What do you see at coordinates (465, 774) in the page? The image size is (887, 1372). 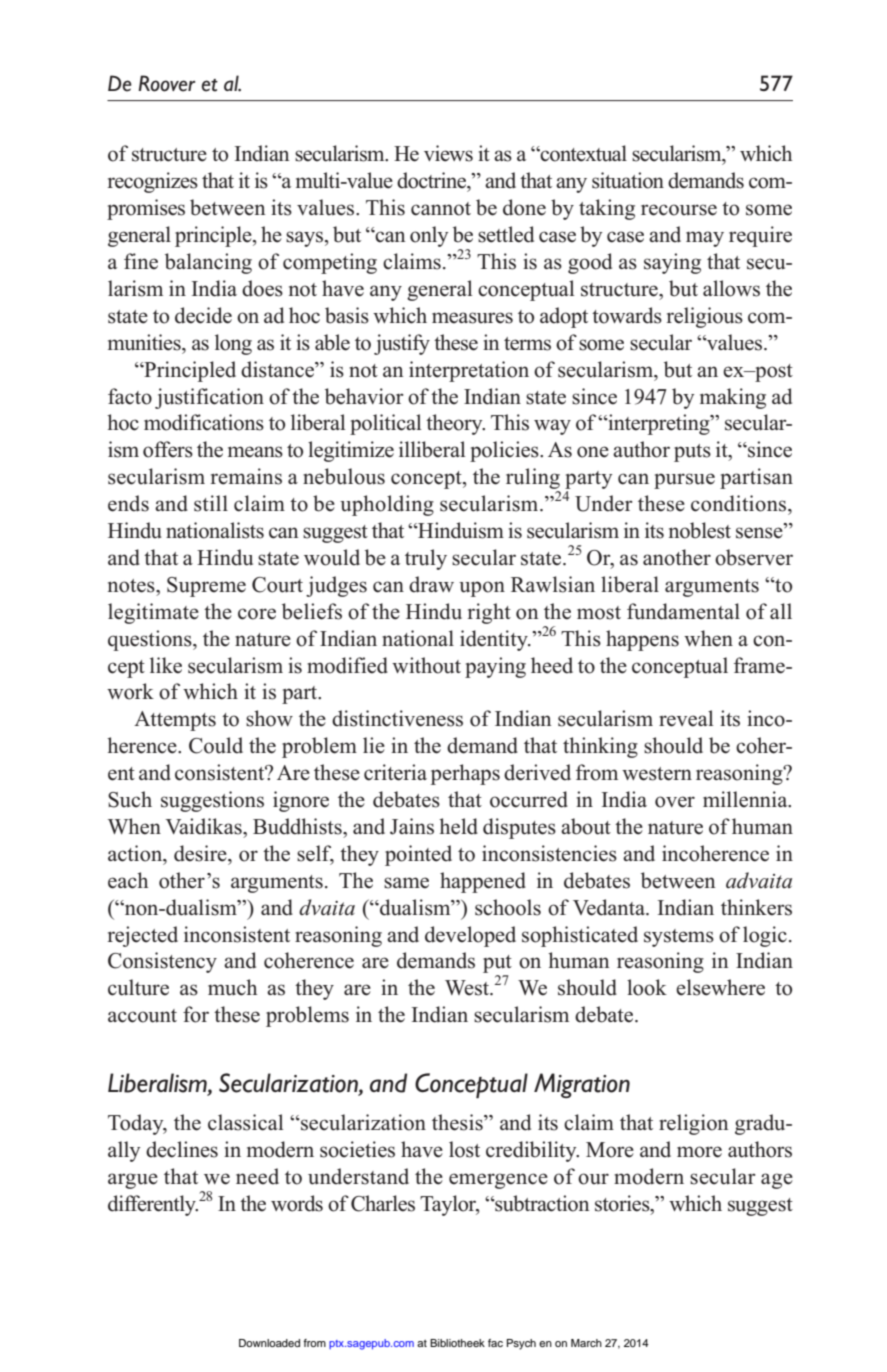 I see `perhaps` at bounding box center [465, 774].
